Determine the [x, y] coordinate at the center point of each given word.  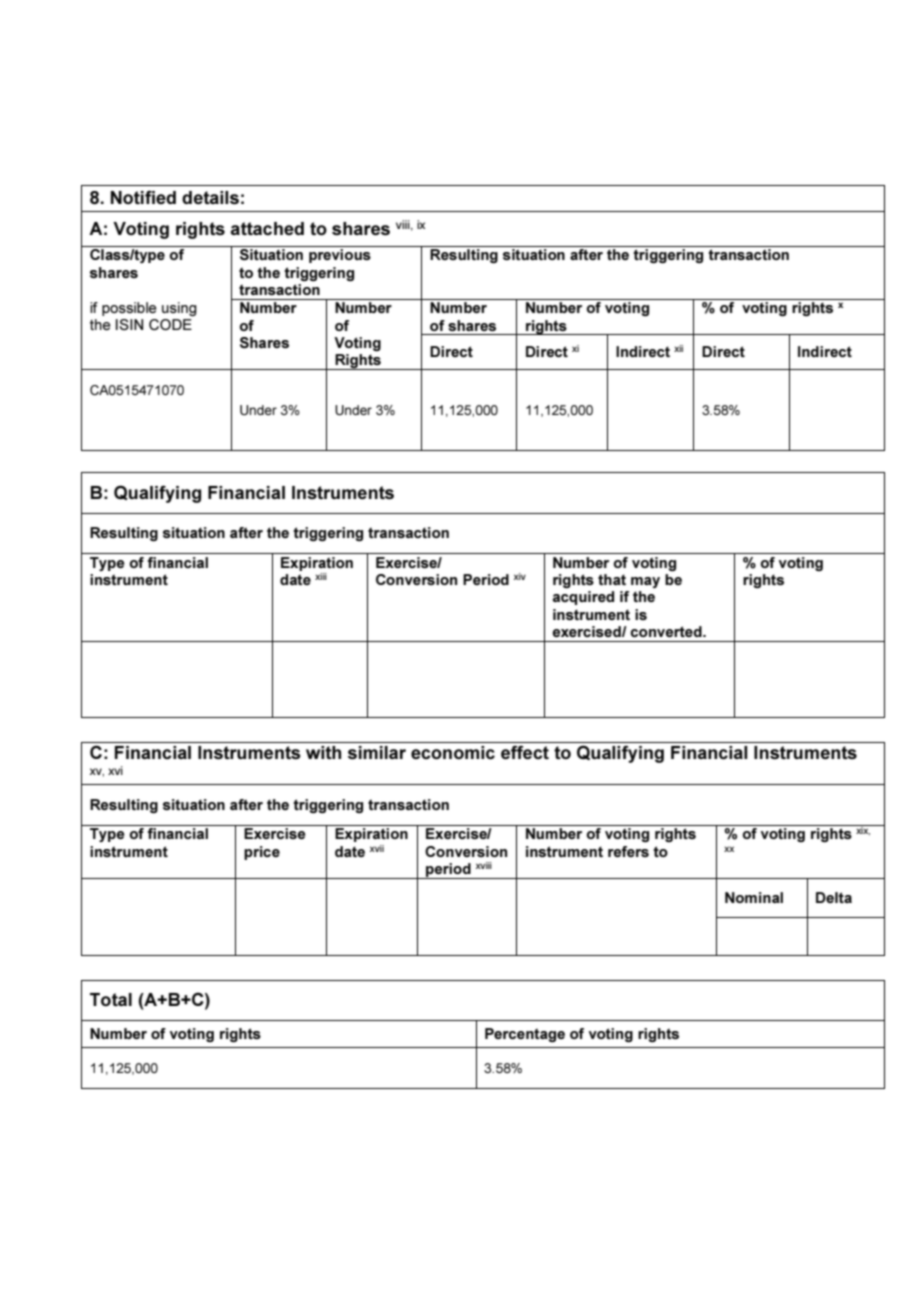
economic [453, 752]
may [645, 582]
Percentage [525, 1035]
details [210, 198]
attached [267, 228]
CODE [170, 324]
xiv [520, 576]
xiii [321, 576]
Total [111, 999]
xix [862, 830]
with [323, 752]
